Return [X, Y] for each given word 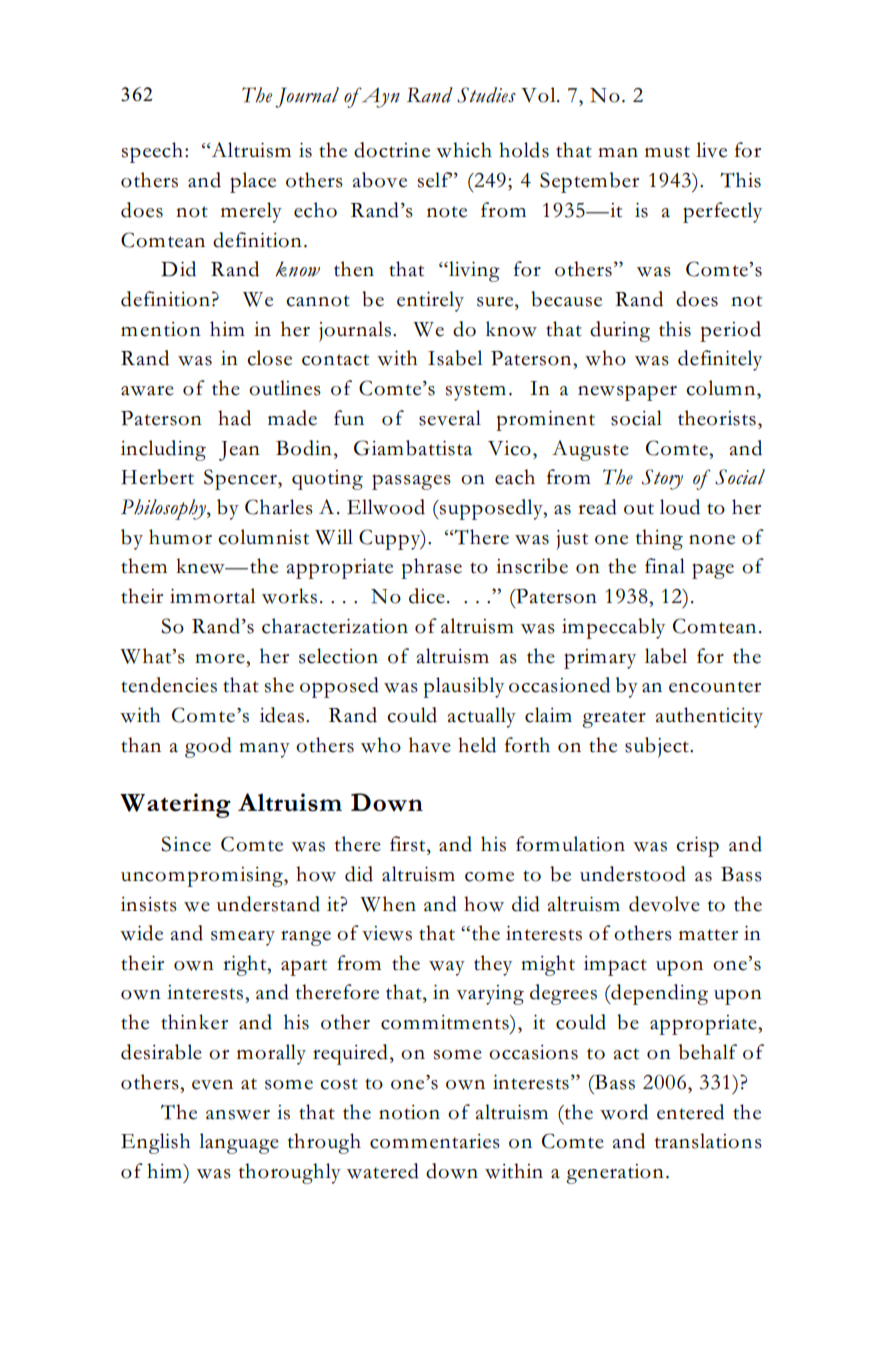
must [667, 152]
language [239, 1143]
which [464, 150]
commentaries [435, 1141]
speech [152, 152]
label [666, 656]
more [221, 658]
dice [427, 596]
